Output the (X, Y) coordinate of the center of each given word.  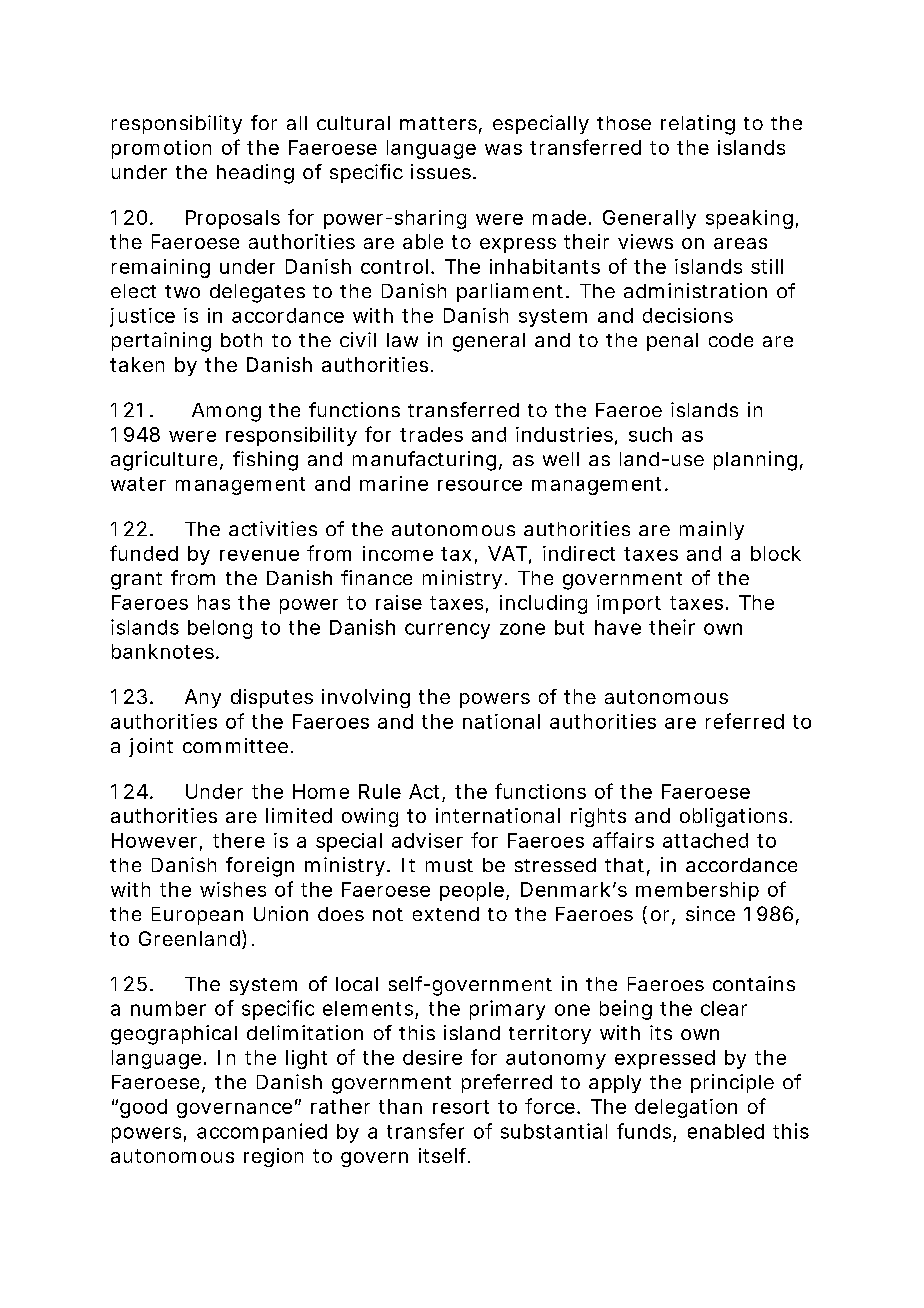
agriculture (166, 461)
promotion (161, 149)
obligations (736, 817)
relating (698, 125)
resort (461, 1107)
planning (755, 461)
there (239, 840)
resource (480, 485)
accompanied (262, 1133)
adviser (427, 840)
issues (443, 171)
